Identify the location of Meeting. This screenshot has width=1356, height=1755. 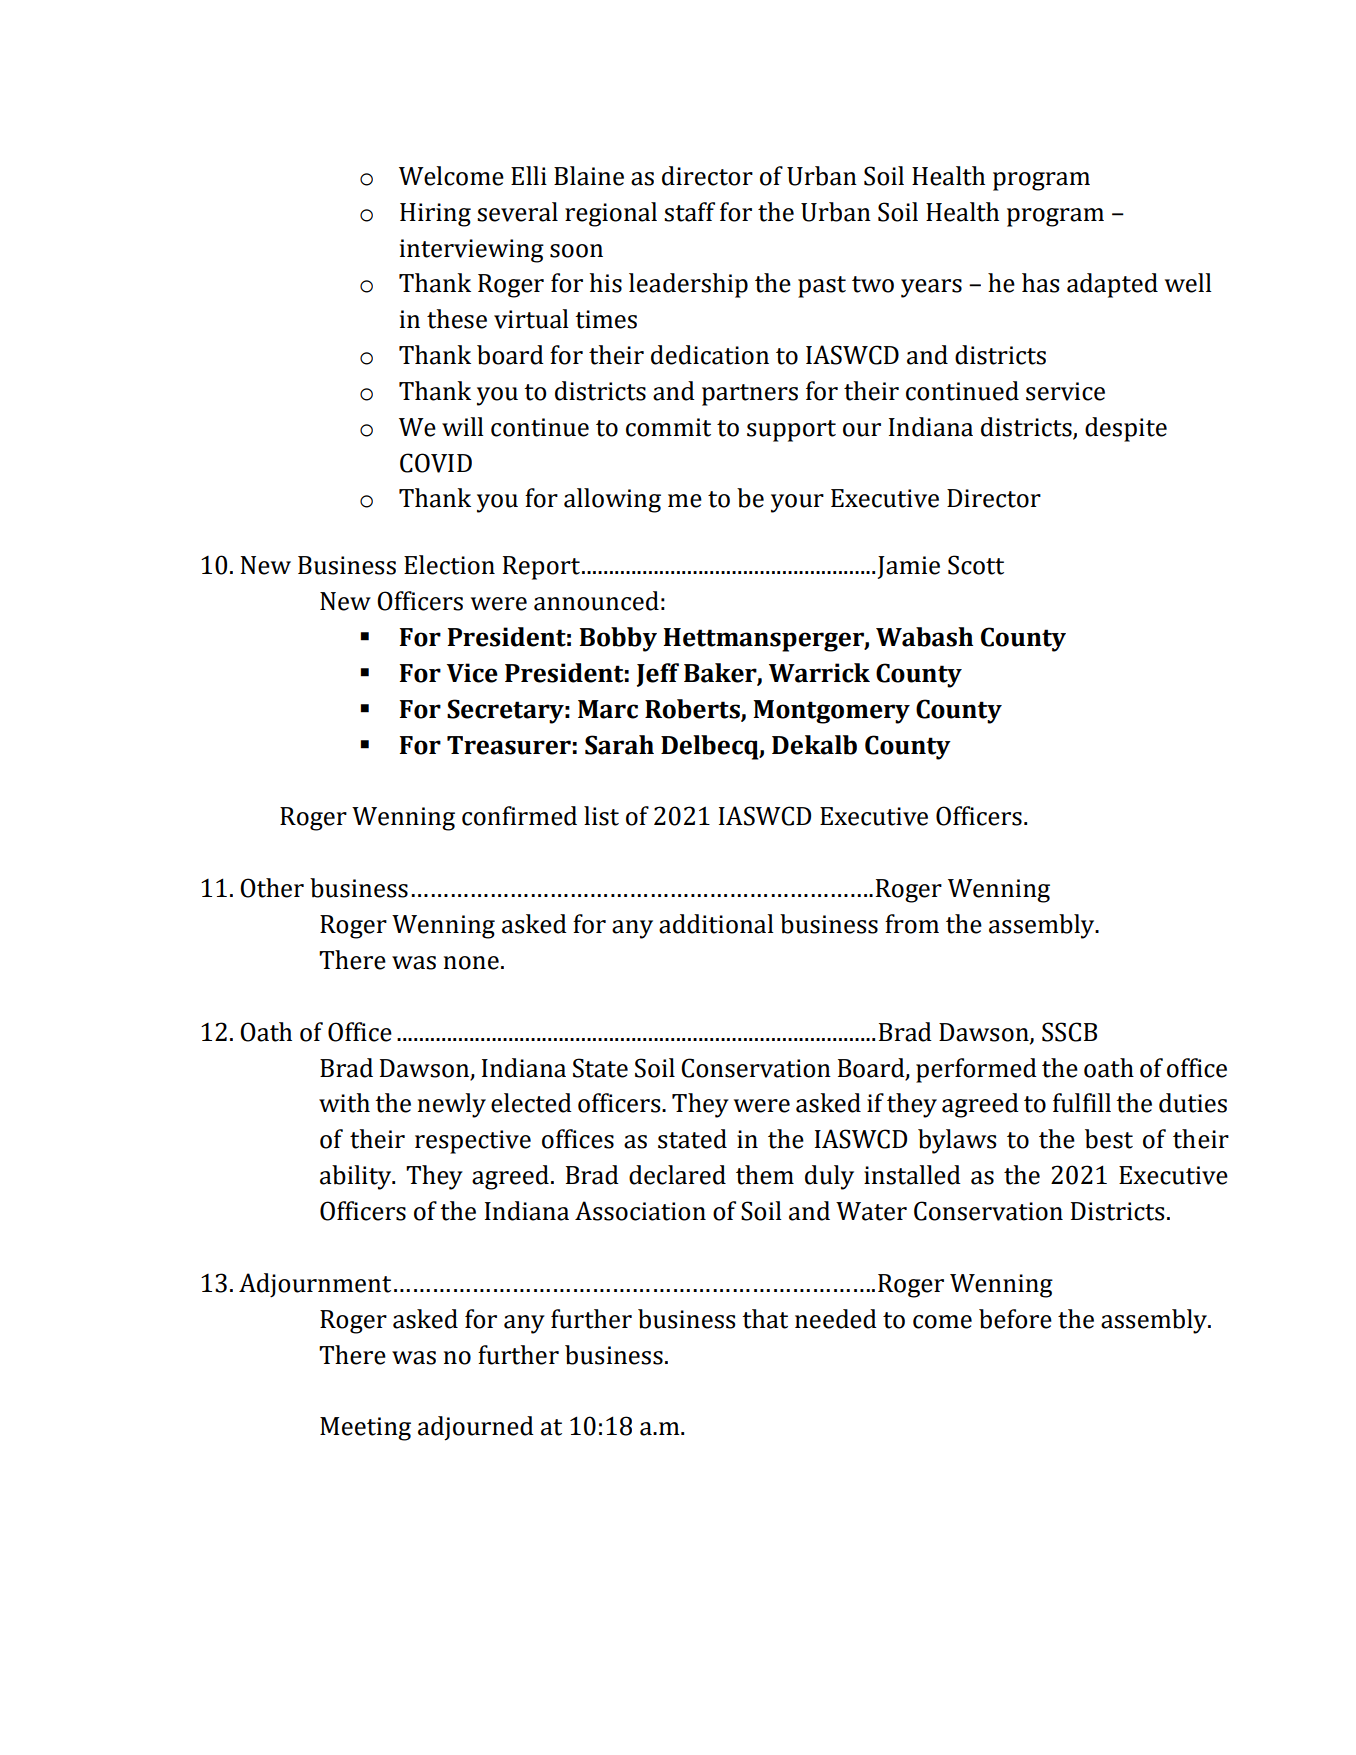
(365, 1429).
